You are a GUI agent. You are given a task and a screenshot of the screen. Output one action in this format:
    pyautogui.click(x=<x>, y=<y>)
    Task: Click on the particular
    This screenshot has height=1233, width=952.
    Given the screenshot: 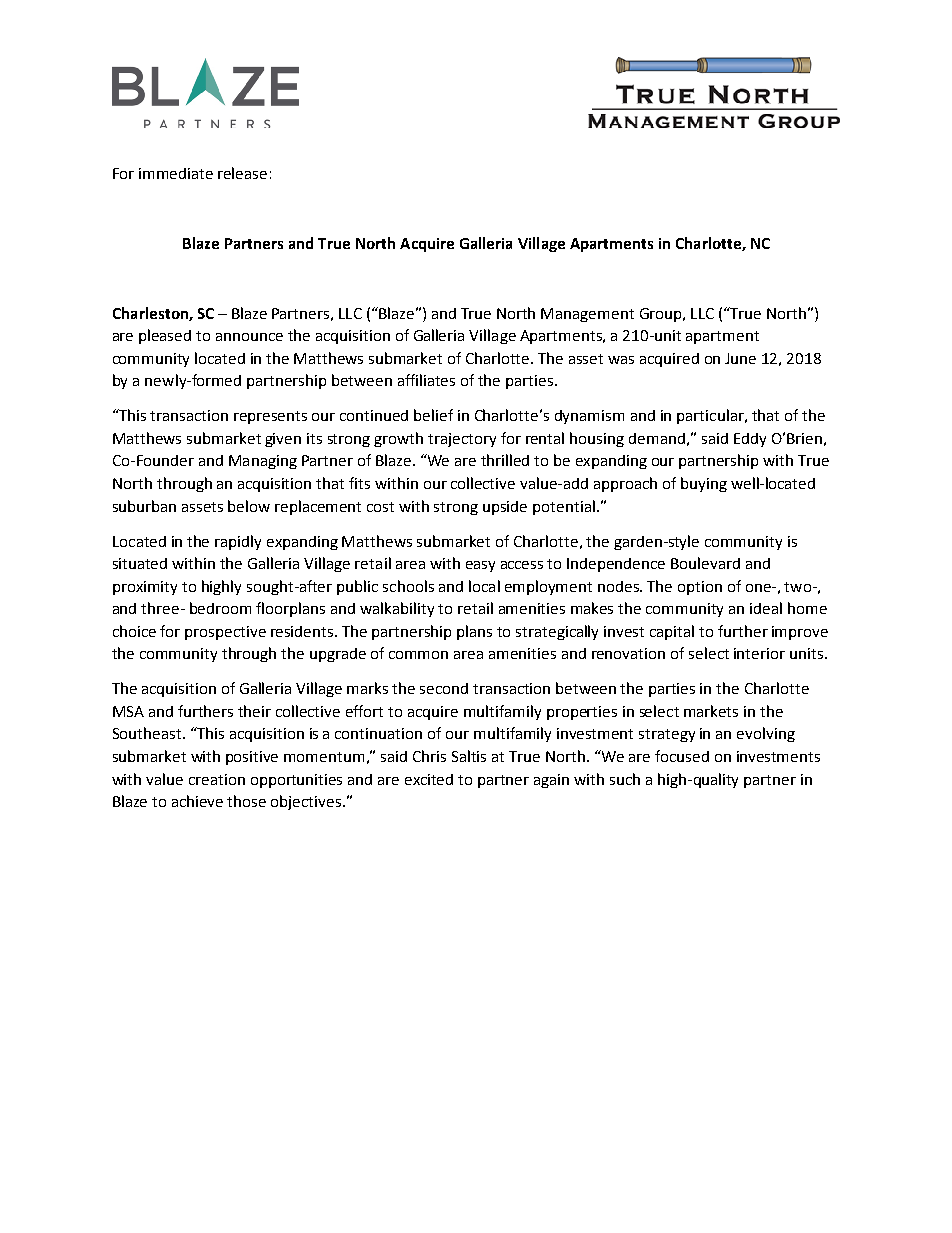 What is the action you would take?
    pyautogui.click(x=711, y=416)
